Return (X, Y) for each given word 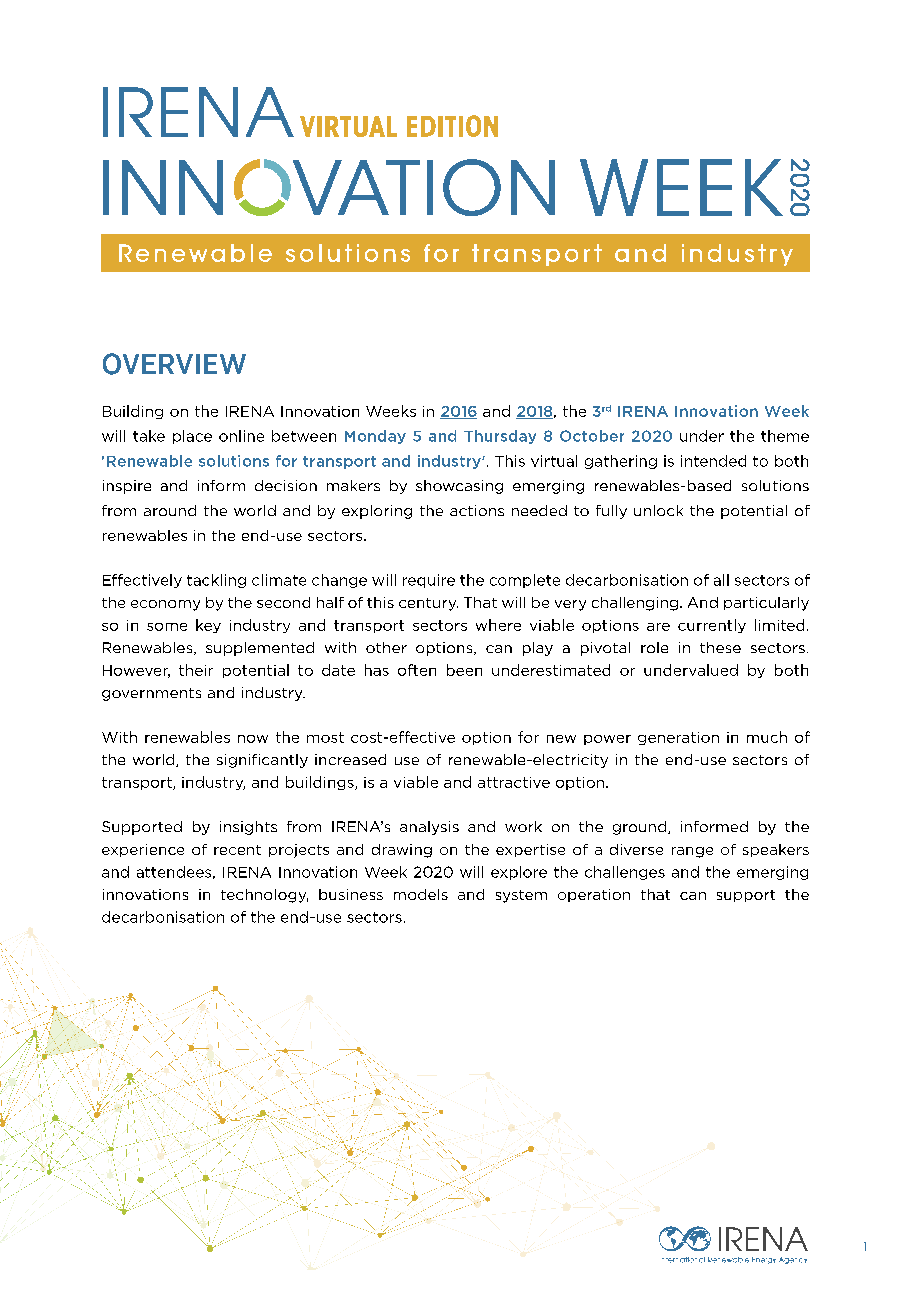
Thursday (500, 437)
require (429, 581)
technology (264, 896)
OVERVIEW (174, 364)
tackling (216, 581)
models (421, 894)
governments (151, 694)
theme (785, 436)
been (464, 670)
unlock (658, 510)
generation (678, 738)
